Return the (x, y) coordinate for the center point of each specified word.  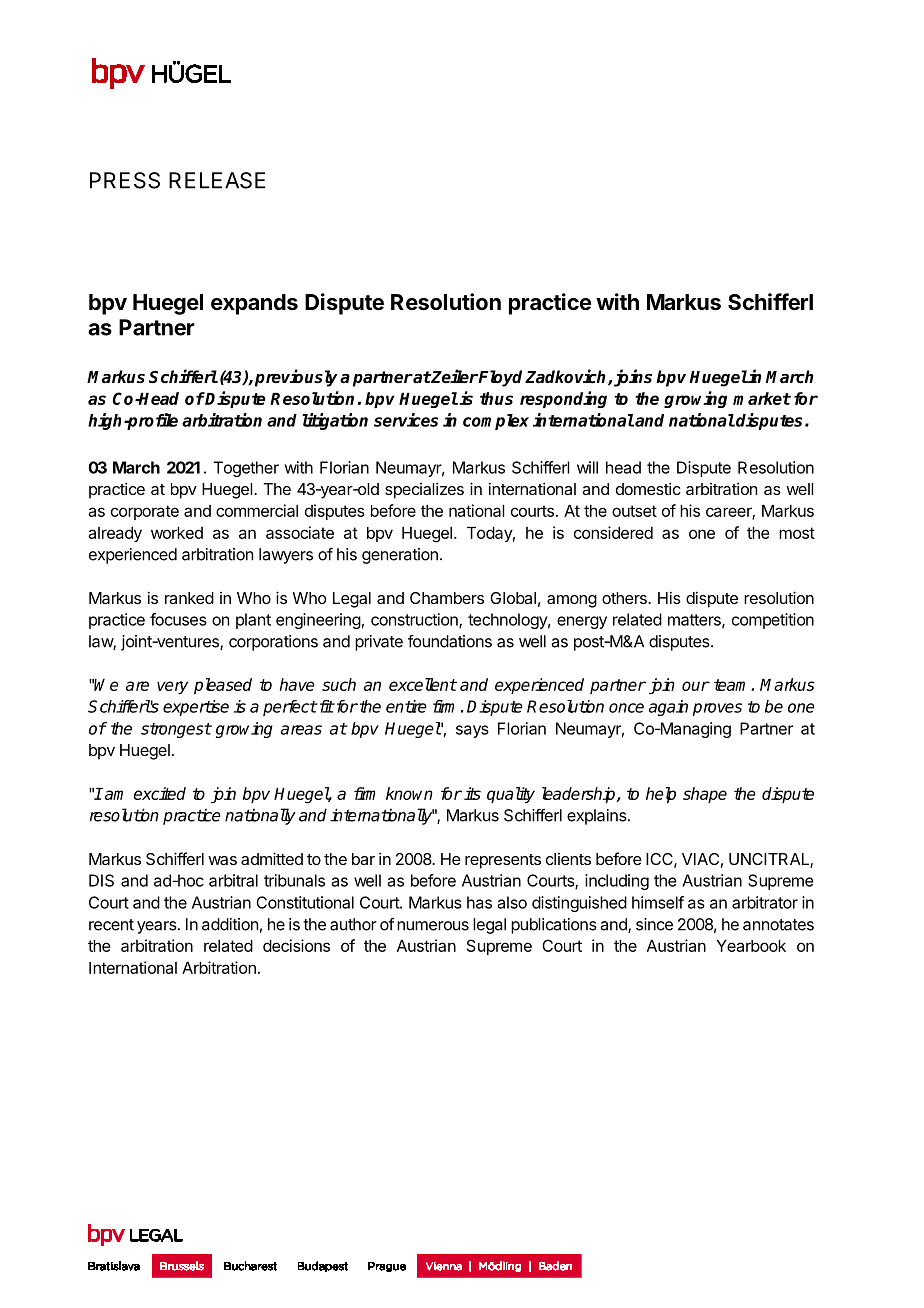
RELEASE (217, 180)
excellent (423, 684)
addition (230, 924)
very (172, 687)
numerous (433, 926)
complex (496, 422)
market (762, 398)
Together (246, 469)
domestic (648, 488)
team (733, 685)
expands (254, 304)
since (654, 924)
